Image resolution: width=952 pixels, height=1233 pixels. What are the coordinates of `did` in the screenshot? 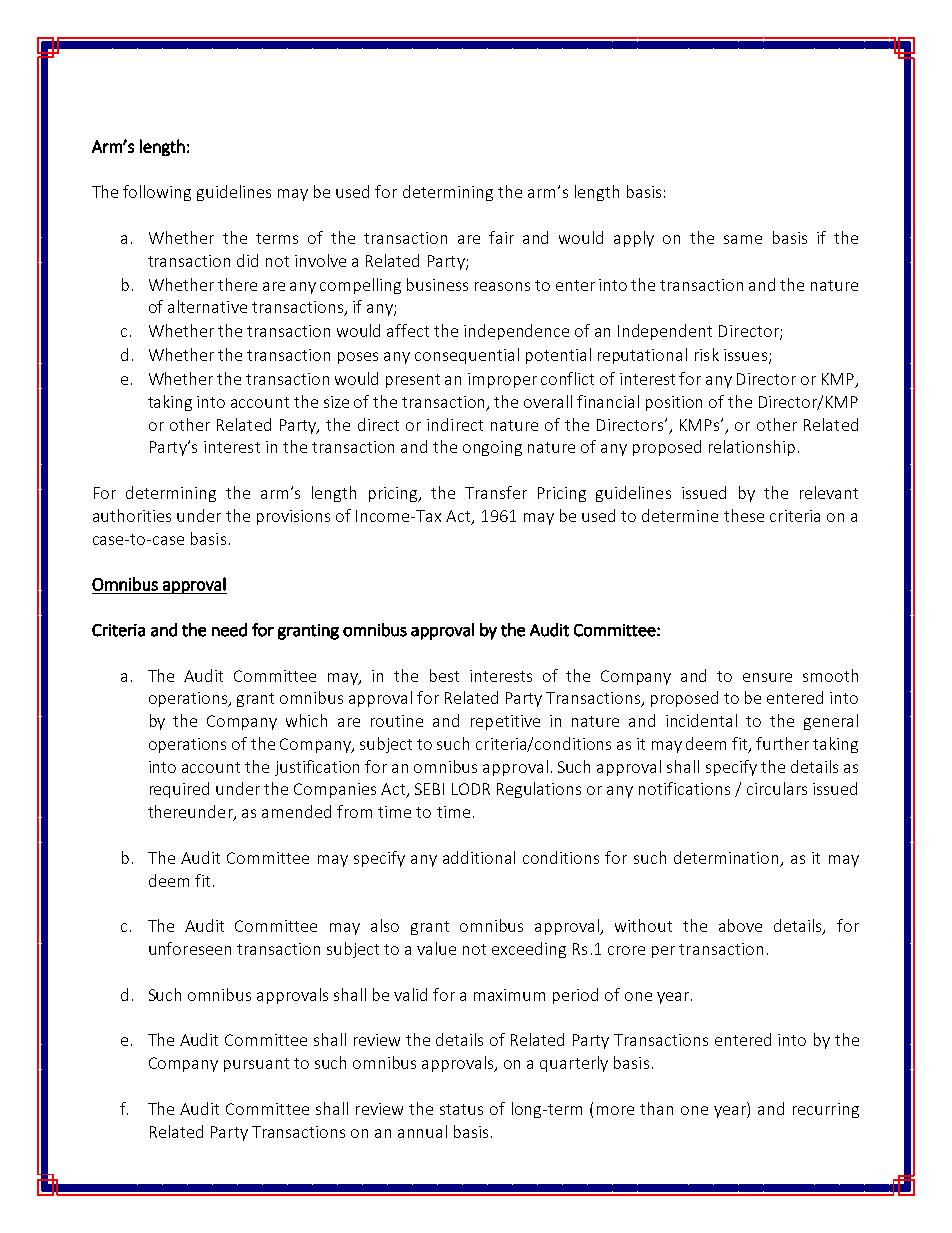 It's located at (247, 260).
